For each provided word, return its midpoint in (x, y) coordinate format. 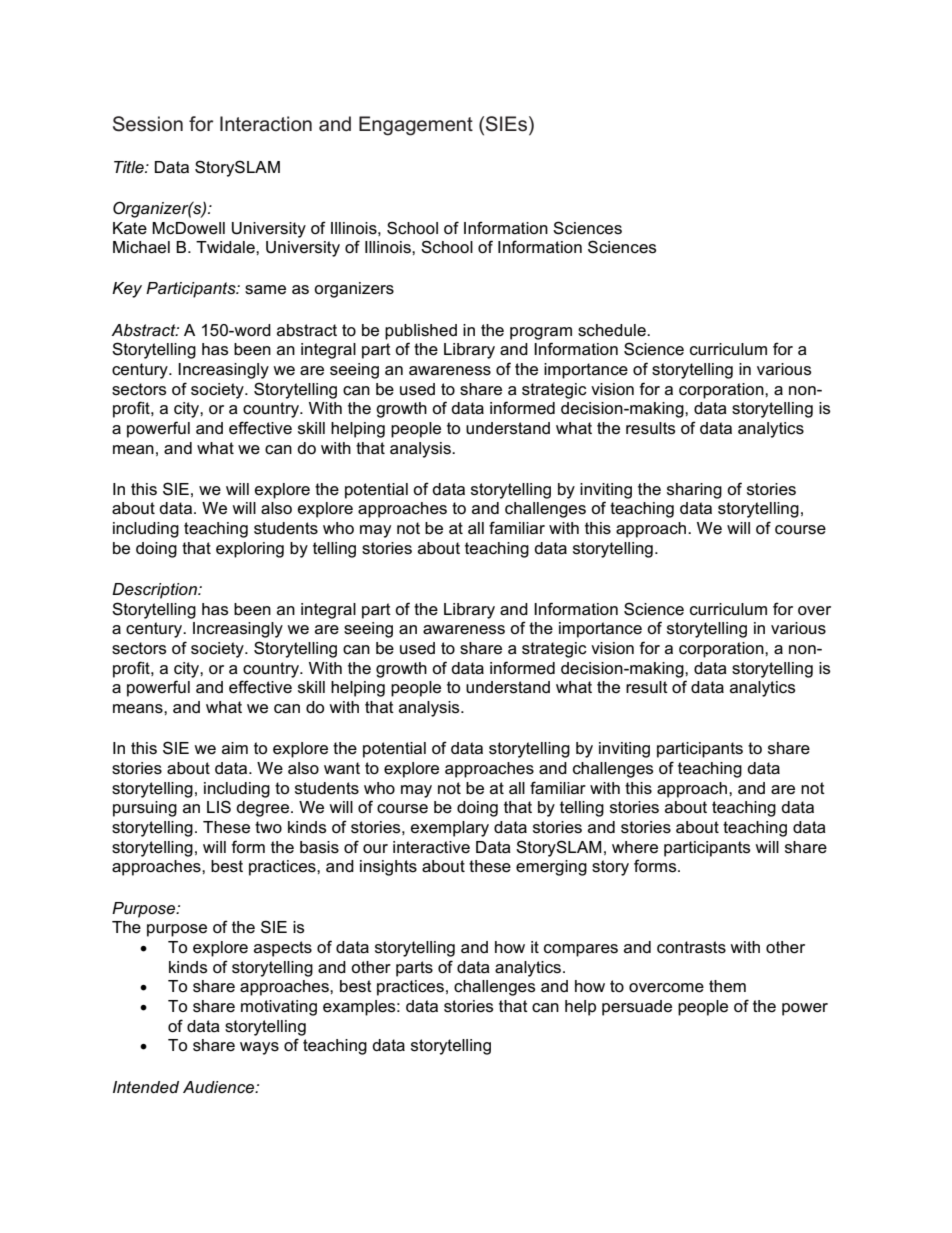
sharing (694, 491)
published (421, 332)
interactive (431, 847)
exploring (250, 550)
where (635, 847)
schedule (613, 330)
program (541, 333)
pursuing (145, 809)
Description (155, 591)
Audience (220, 1087)
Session (148, 124)
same (265, 290)
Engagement (416, 126)
